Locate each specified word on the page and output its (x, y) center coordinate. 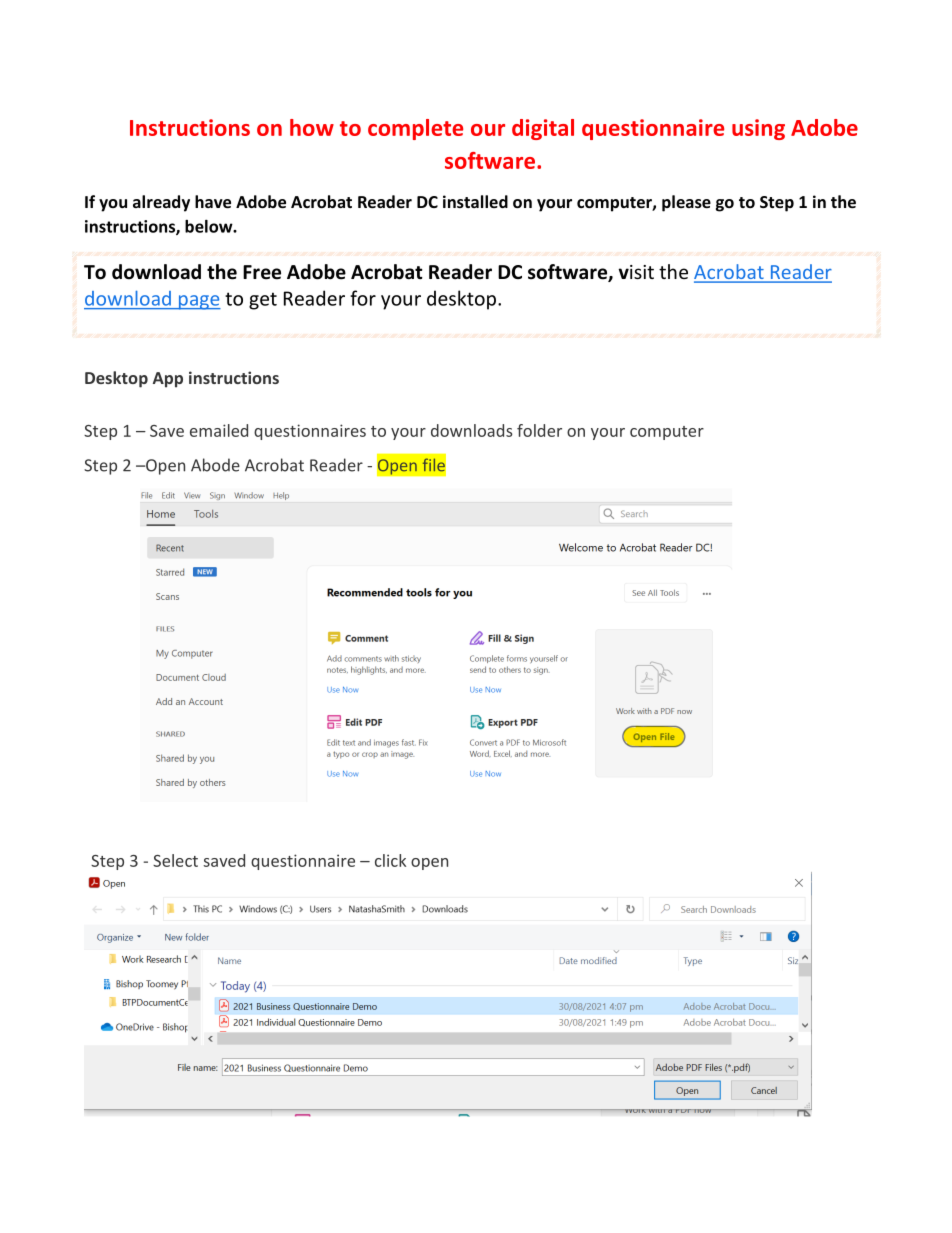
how (312, 127)
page (198, 302)
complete (415, 129)
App (168, 380)
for (363, 298)
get (263, 301)
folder (539, 430)
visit (636, 272)
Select (175, 860)
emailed (219, 430)
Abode (215, 465)
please (686, 203)
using (758, 129)
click (390, 860)
